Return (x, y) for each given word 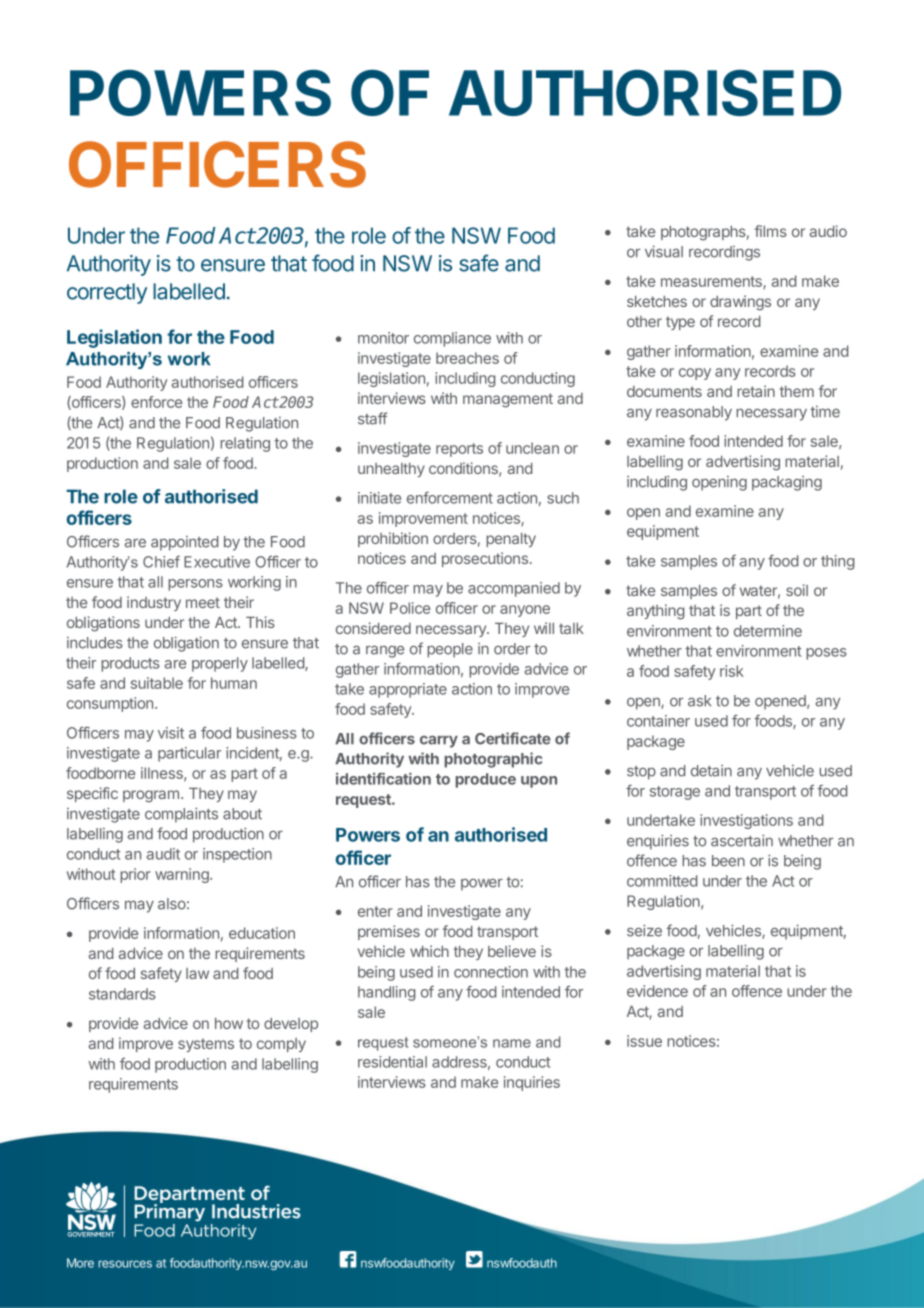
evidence (657, 991)
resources (125, 1264)
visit (171, 733)
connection (491, 972)
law (197, 973)
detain (711, 771)
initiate (379, 498)
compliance (452, 339)
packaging (787, 483)
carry (439, 742)
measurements (712, 282)
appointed (184, 543)
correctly (107, 293)
